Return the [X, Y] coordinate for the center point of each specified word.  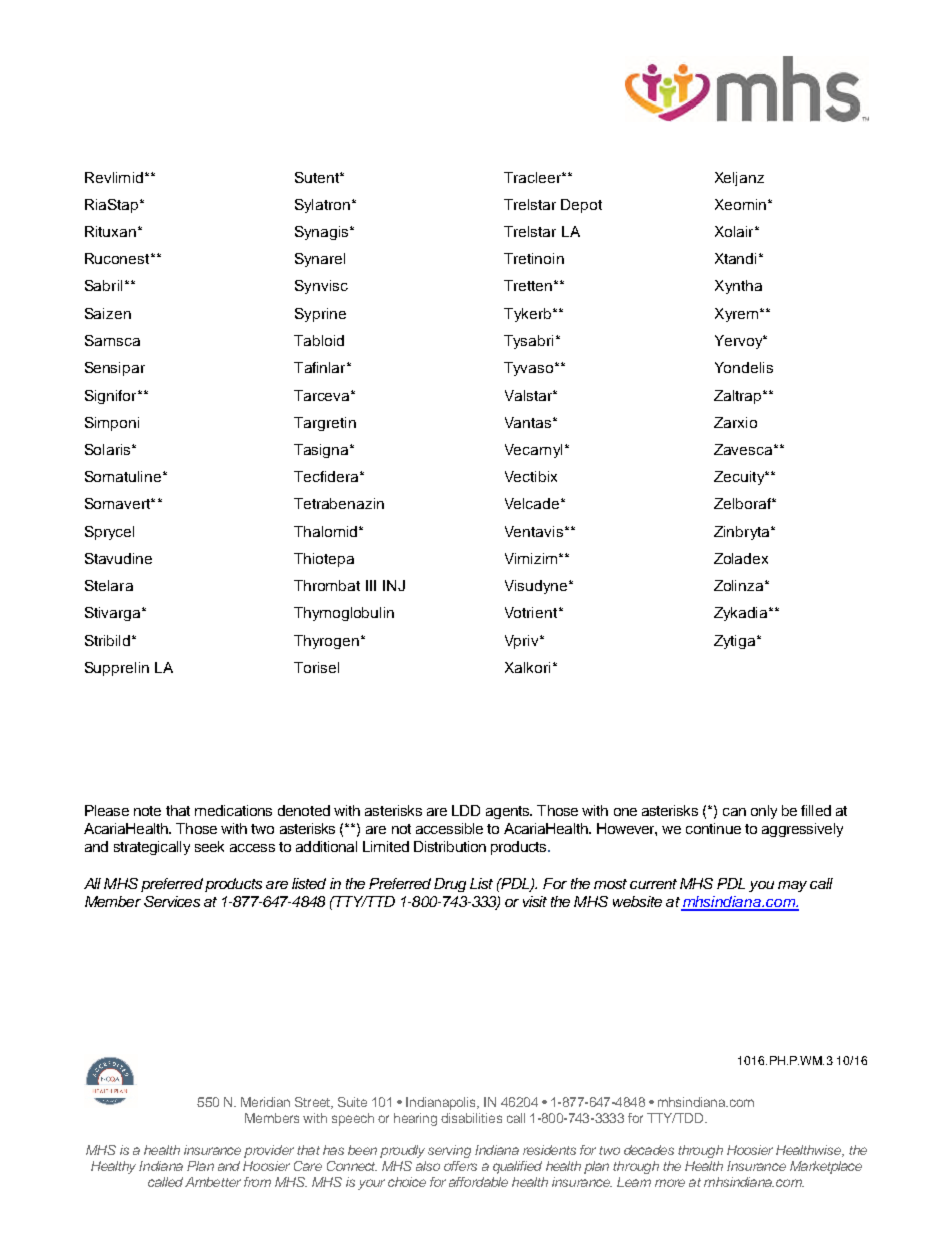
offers [460, 1166]
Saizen [108, 313]
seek [209, 846]
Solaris [109, 449]
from [257, 1182]
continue [713, 828]
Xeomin [740, 204]
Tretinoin [534, 258]
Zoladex [741, 558]
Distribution [450, 846]
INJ [394, 585]
